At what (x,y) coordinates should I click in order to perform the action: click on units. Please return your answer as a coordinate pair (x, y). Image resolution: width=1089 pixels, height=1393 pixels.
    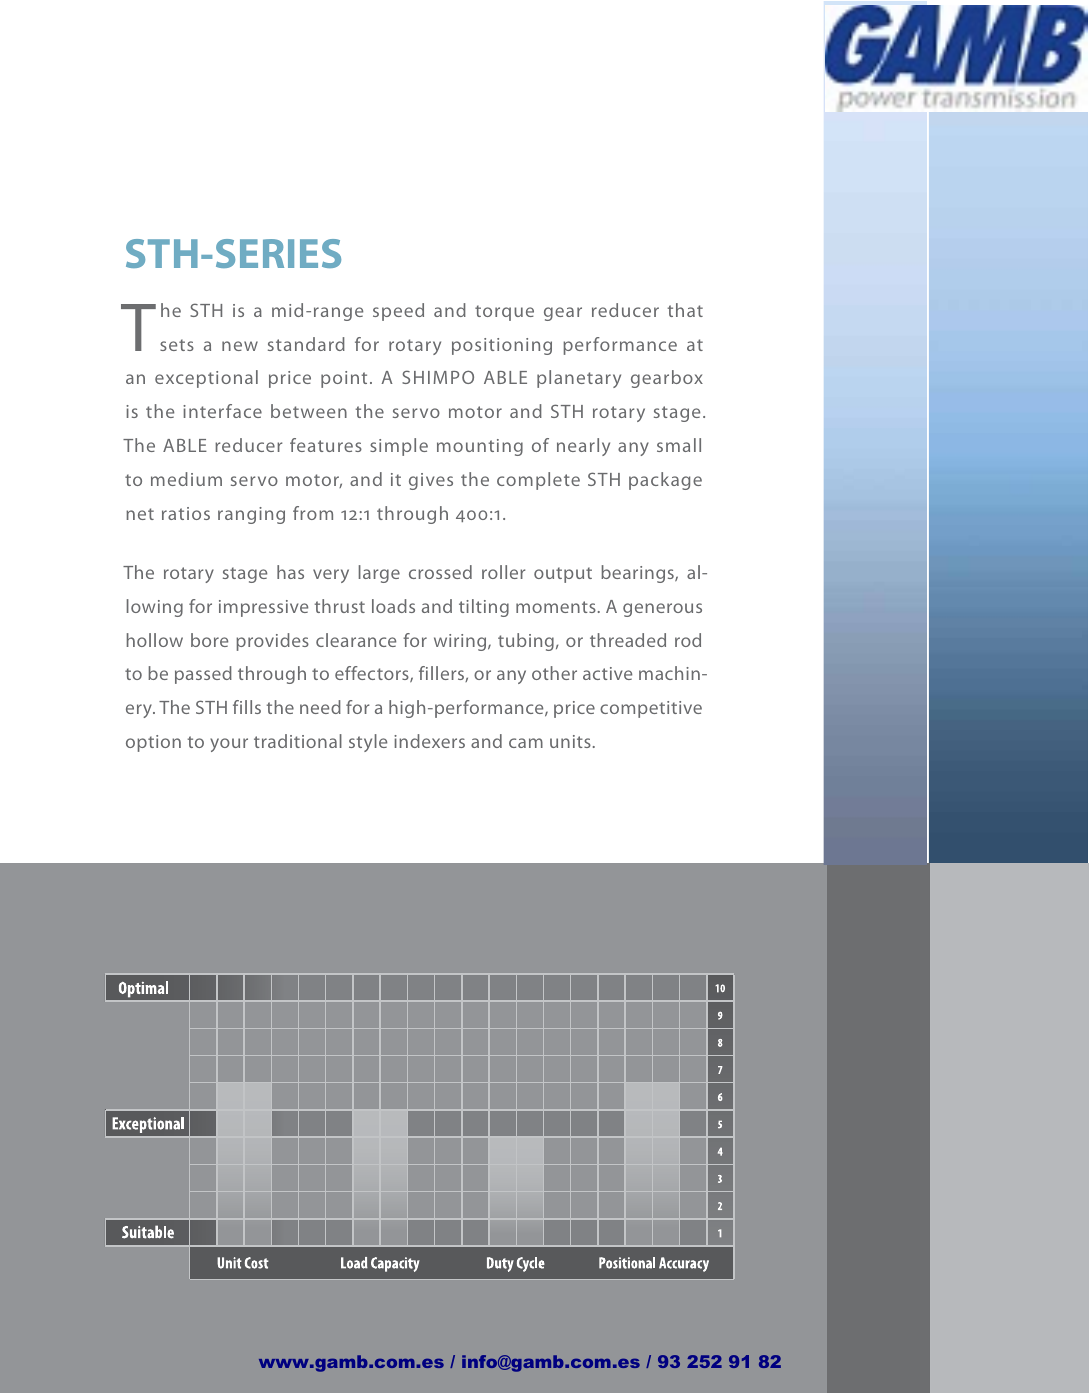
    Looking at the image, I should click on (570, 741).
